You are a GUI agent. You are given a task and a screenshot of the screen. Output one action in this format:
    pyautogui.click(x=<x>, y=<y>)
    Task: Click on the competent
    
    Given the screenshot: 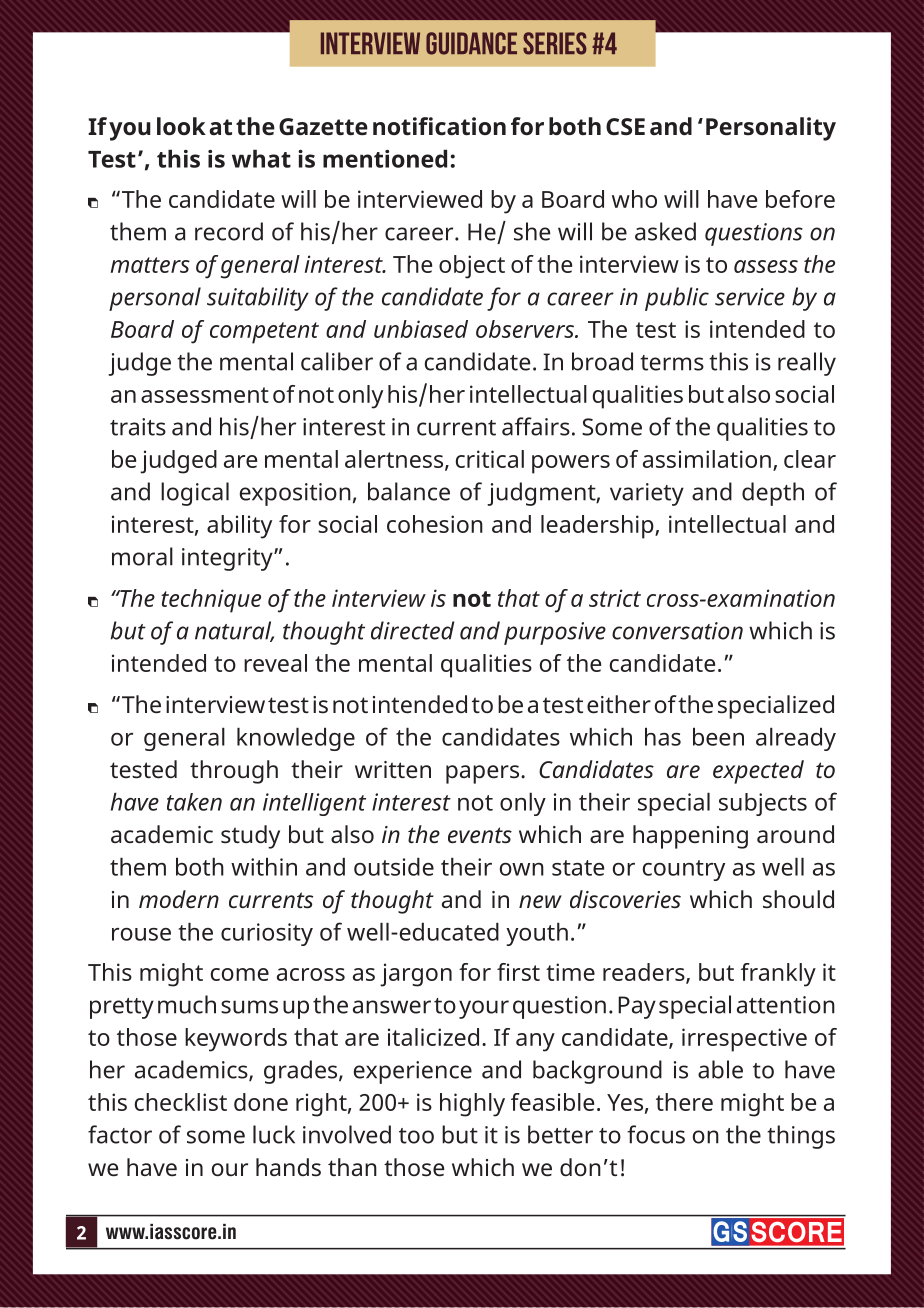 What is the action you would take?
    pyautogui.click(x=264, y=333)
